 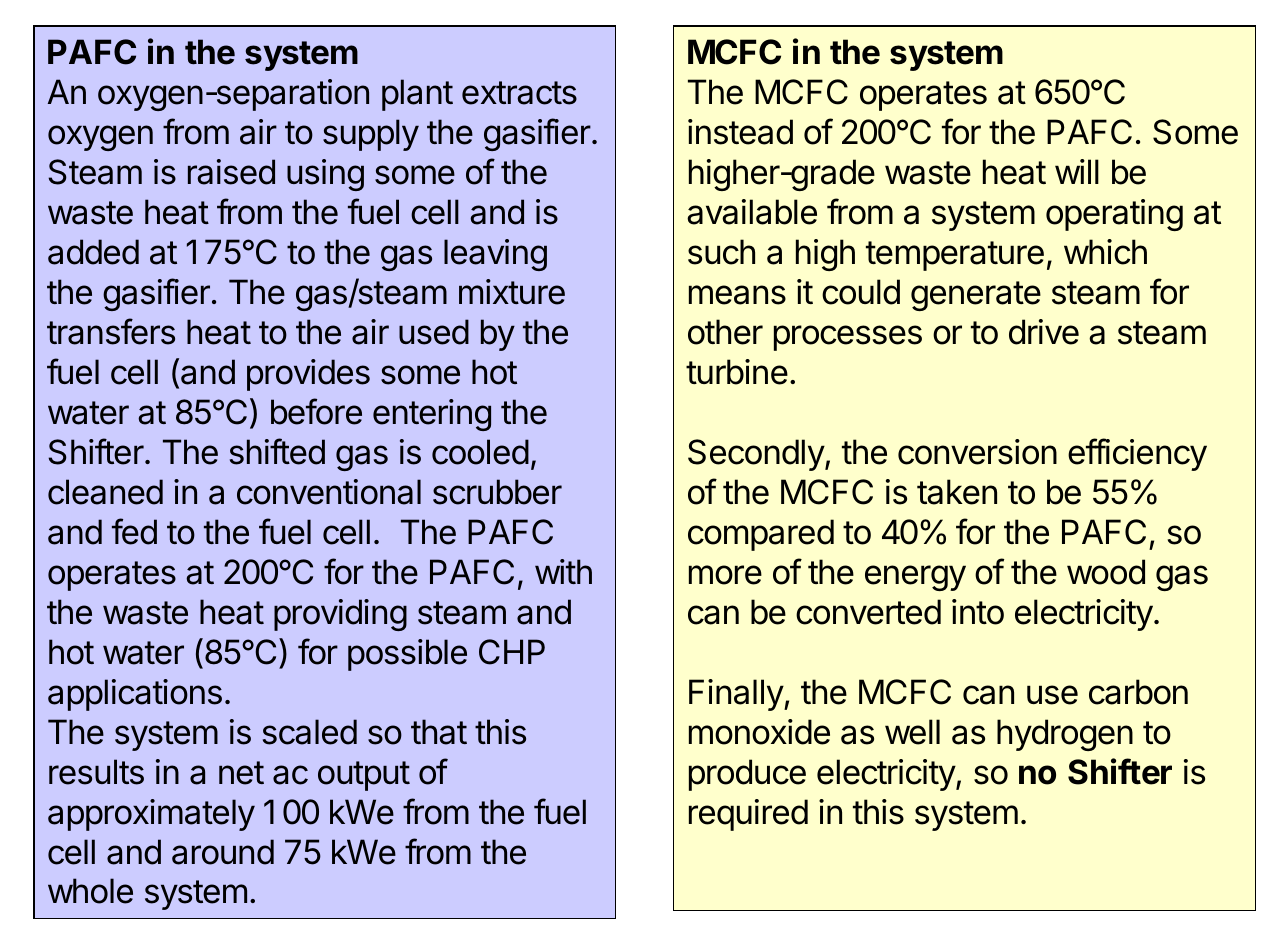 What do you see at coordinates (105, 492) in the page?
I see `cleaned` at bounding box center [105, 492].
